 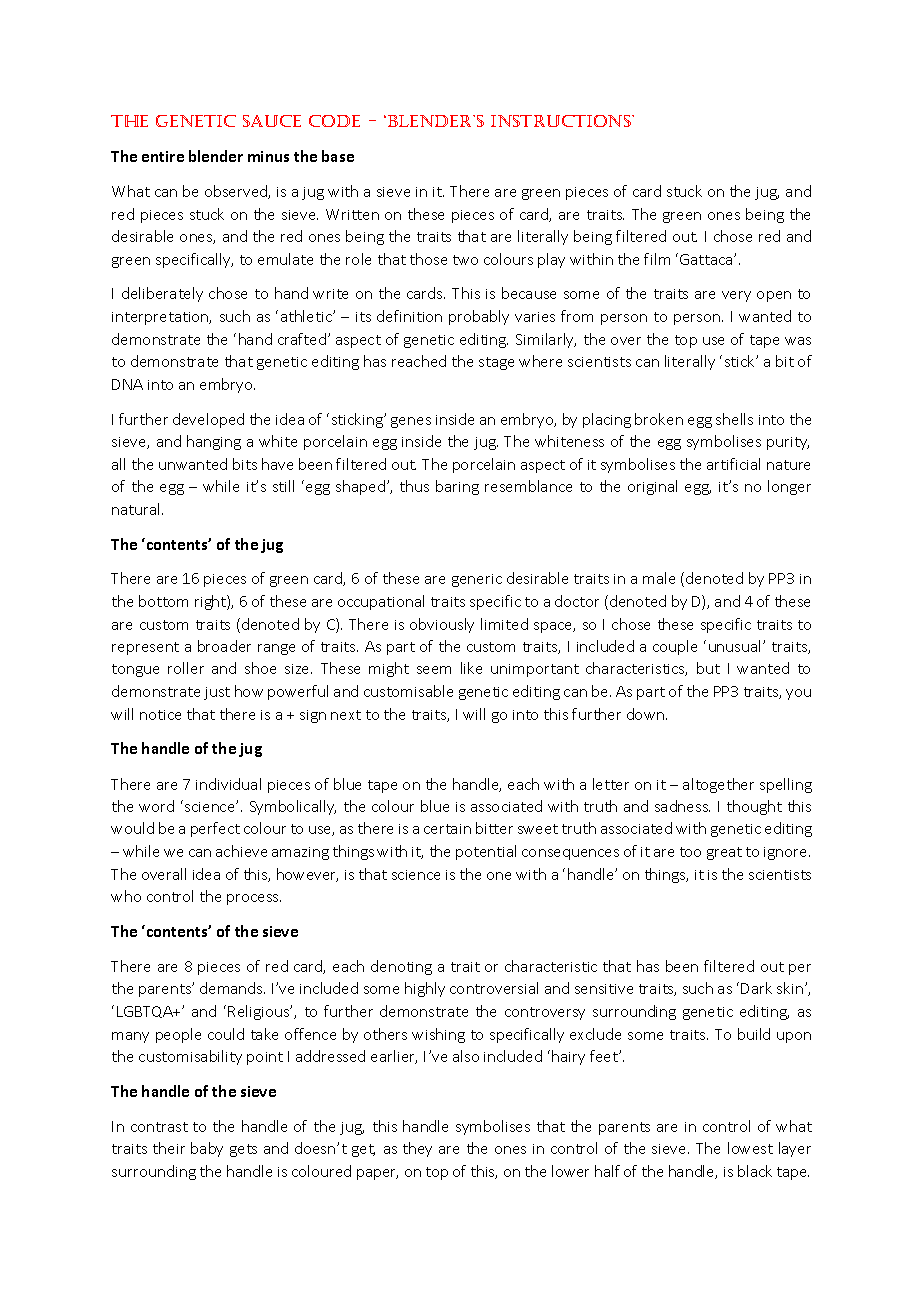 I want to click on artificial, so click(x=733, y=464).
